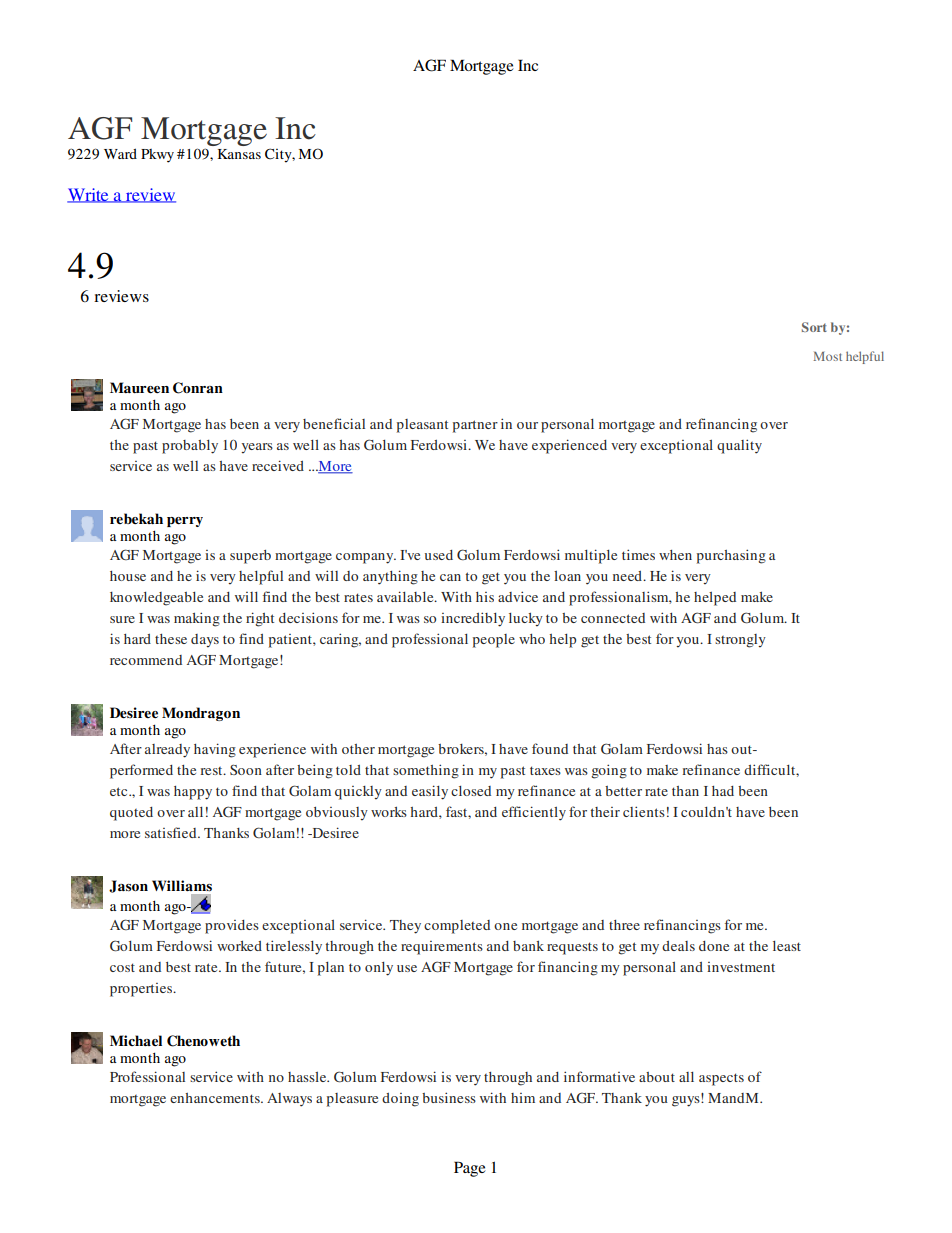 This page has width=952, height=1233. Describe the element at coordinates (814, 327) in the page. I see `Sort` at that location.
